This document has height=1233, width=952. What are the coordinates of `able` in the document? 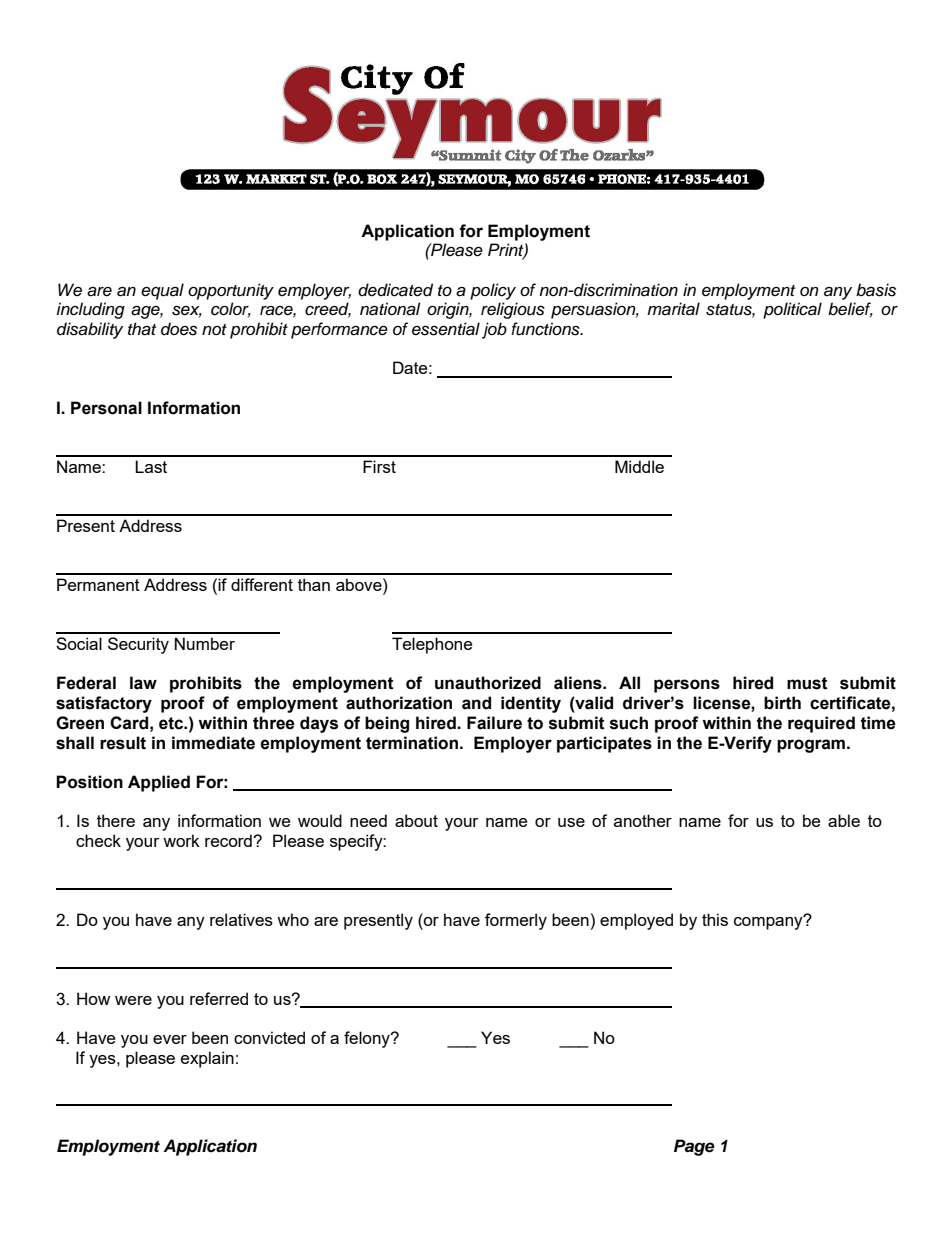 It's located at (844, 820).
